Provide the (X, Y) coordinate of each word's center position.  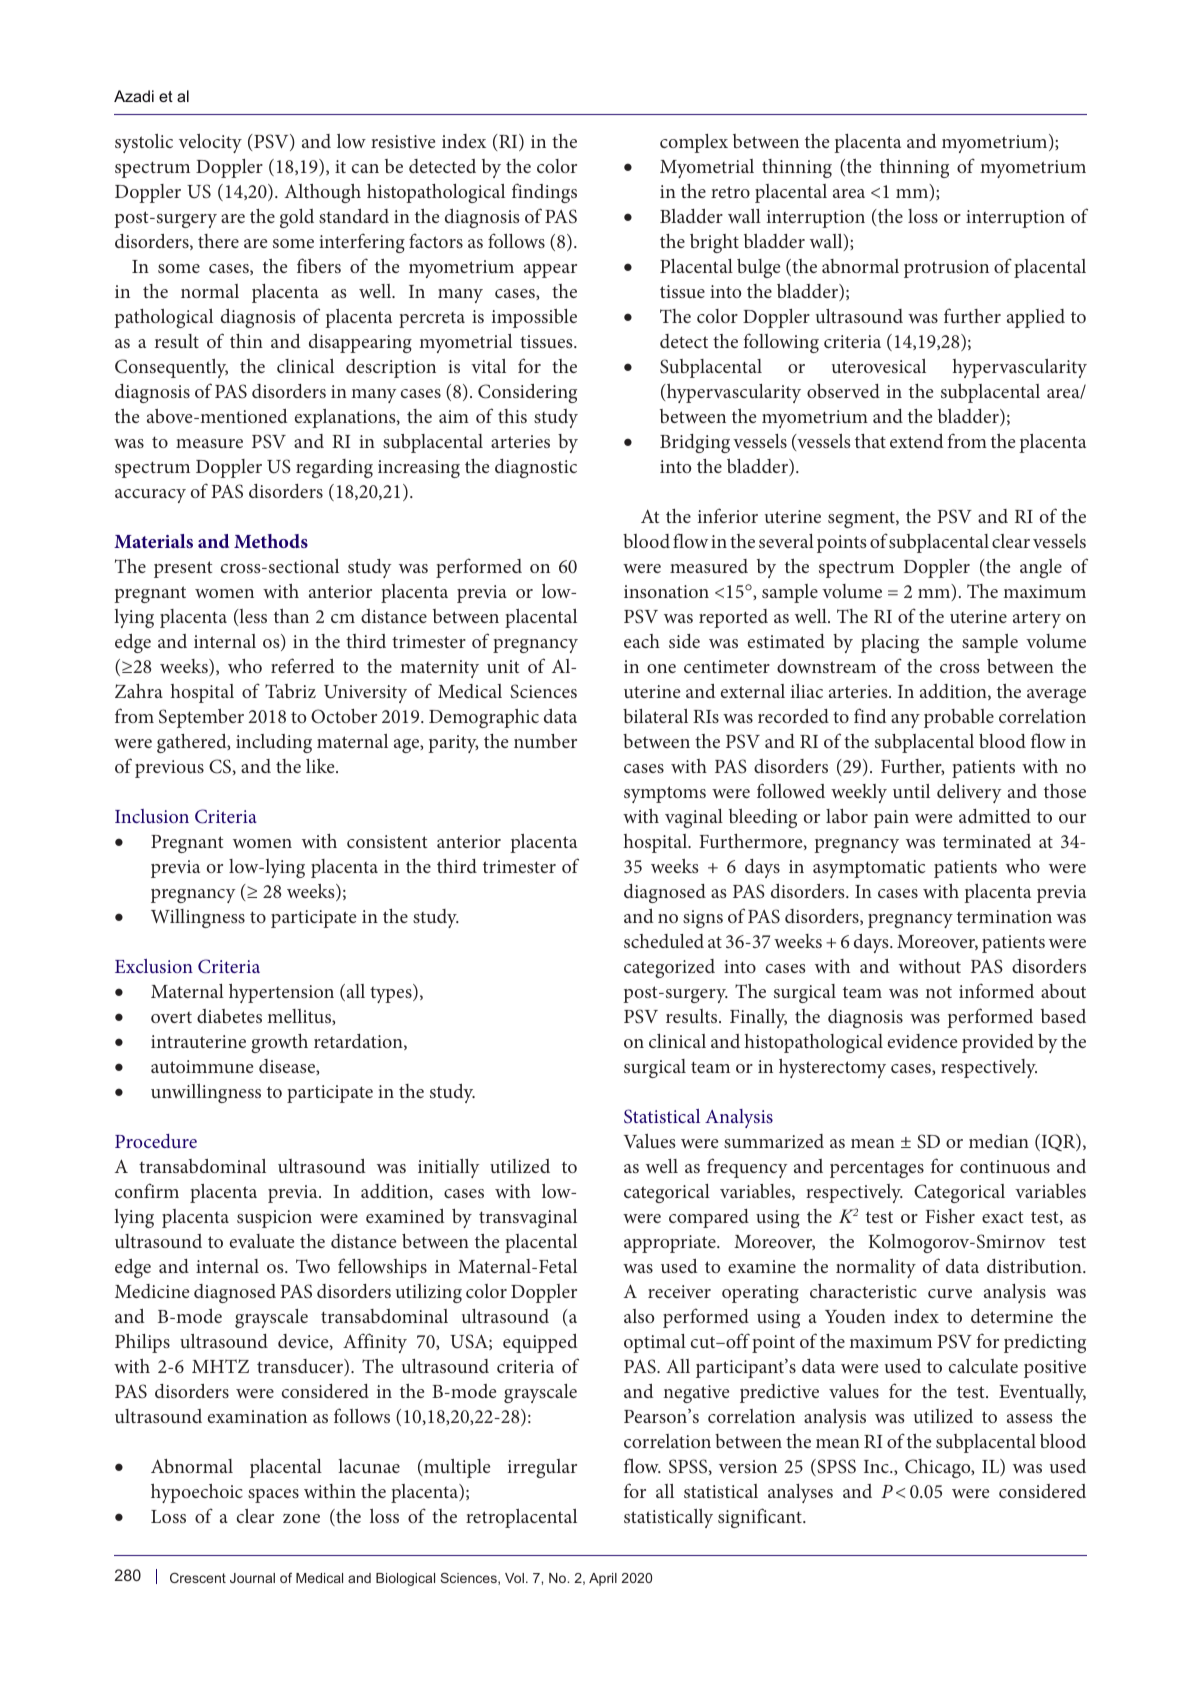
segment (862, 519)
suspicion (274, 1219)
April (603, 1579)
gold (297, 218)
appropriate (671, 1244)
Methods (271, 541)
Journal (252, 1578)
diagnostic (536, 468)
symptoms (665, 794)
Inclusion (152, 816)
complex (694, 143)
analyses (800, 1493)
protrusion (946, 269)
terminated (987, 841)
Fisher (950, 1216)
